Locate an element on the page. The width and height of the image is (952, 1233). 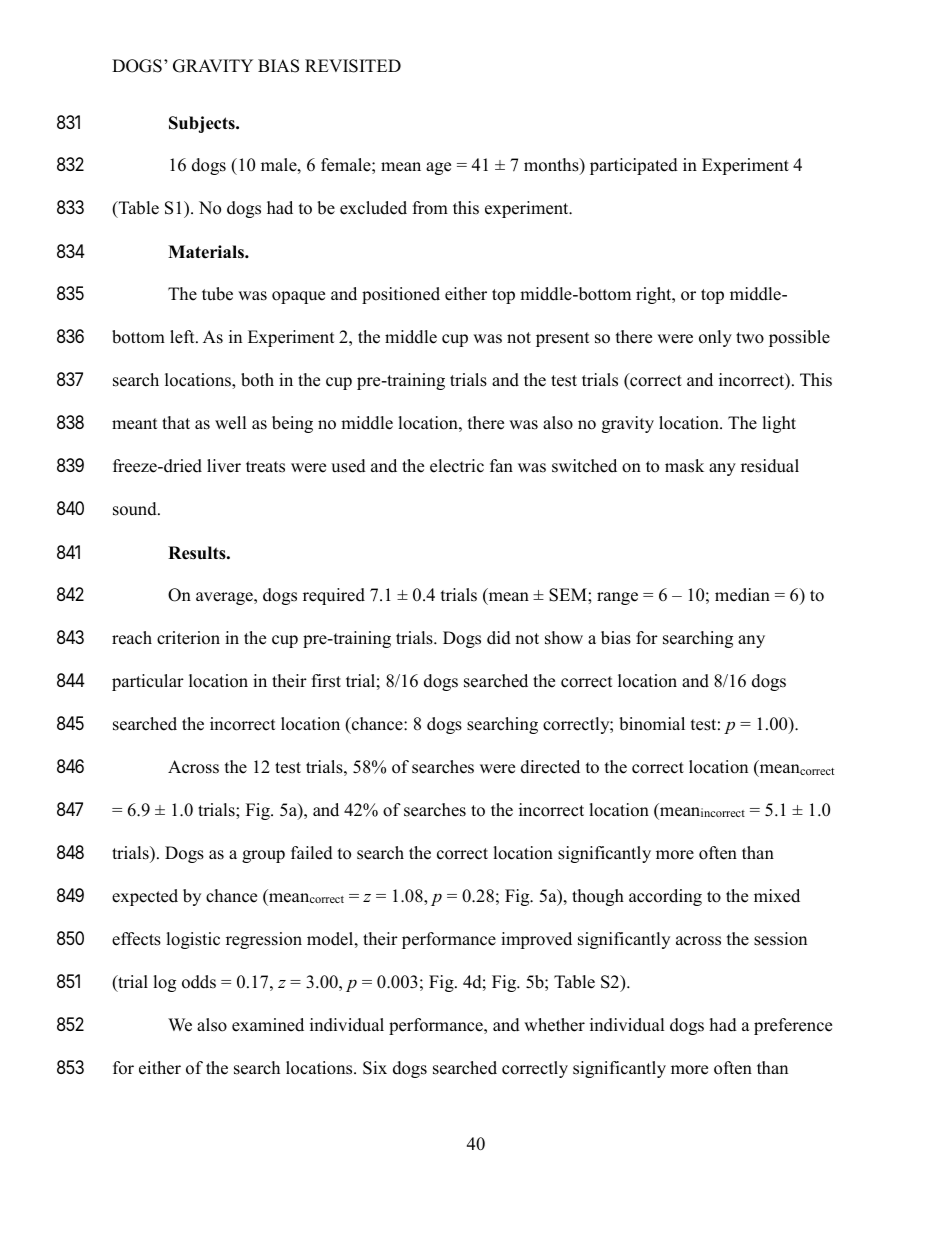
criterion is located at coordinates (188, 638).
